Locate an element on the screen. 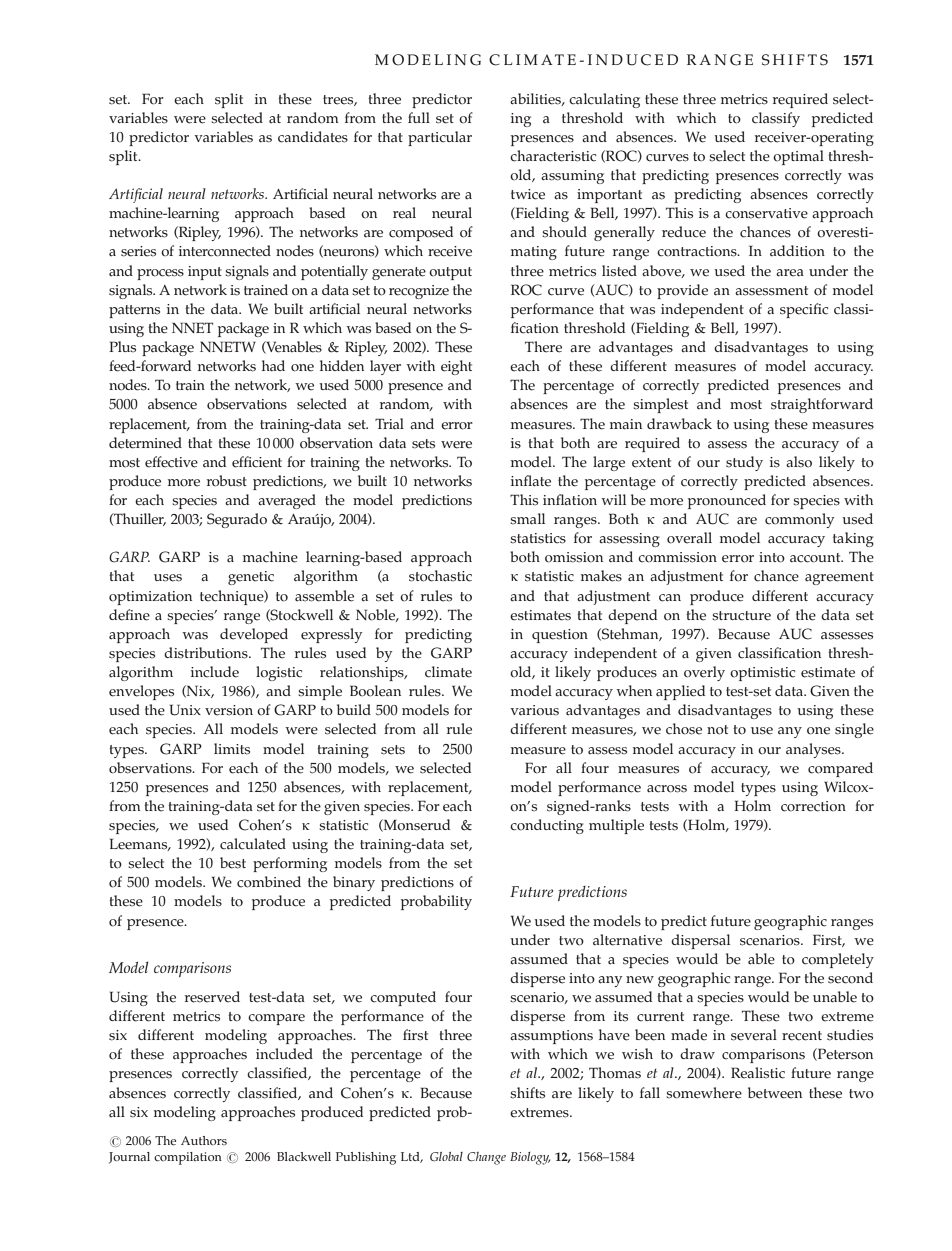 This screenshot has width=952, height=1251. particular is located at coordinates (440, 138).
